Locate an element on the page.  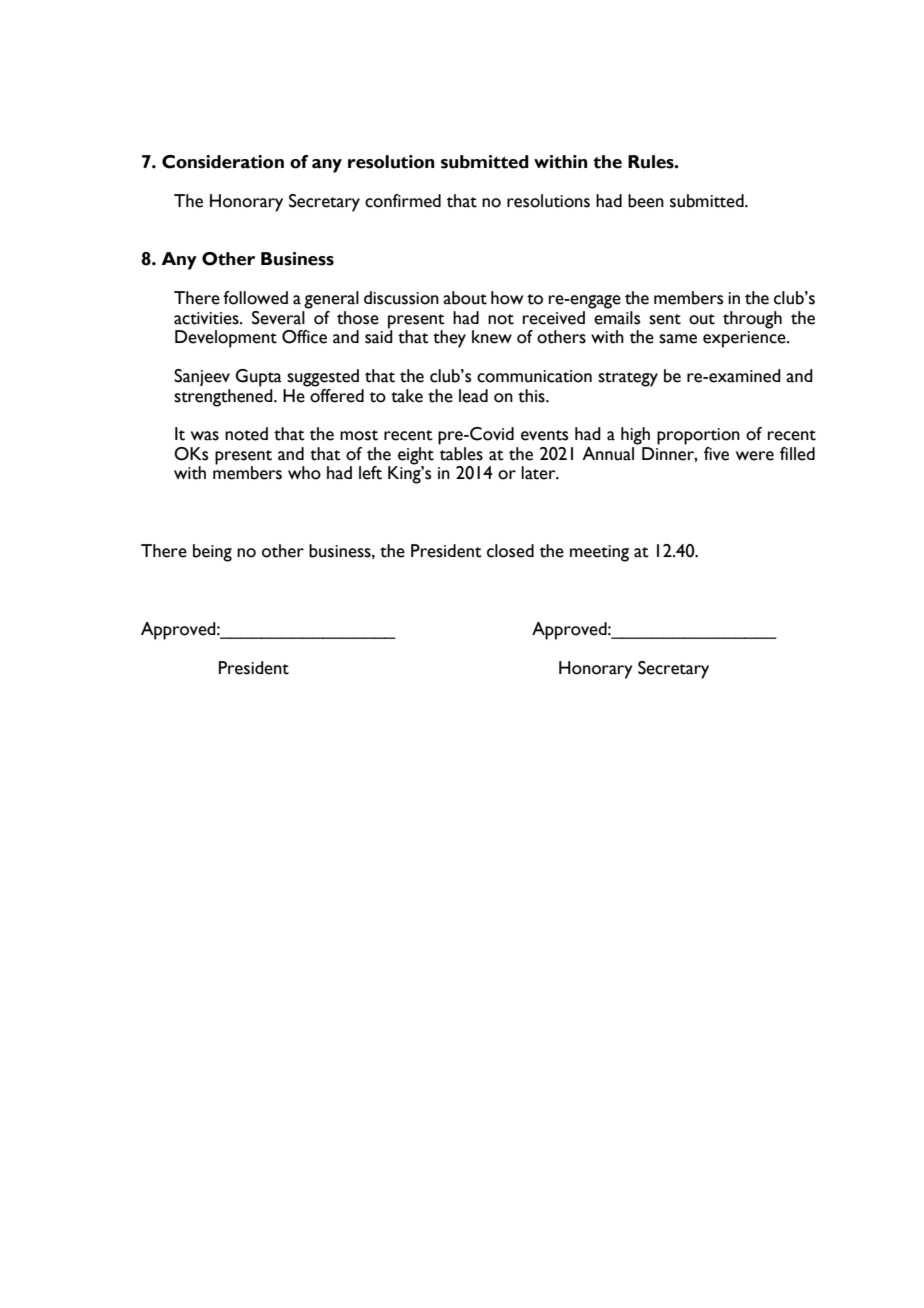
knew is located at coordinates (492, 337).
